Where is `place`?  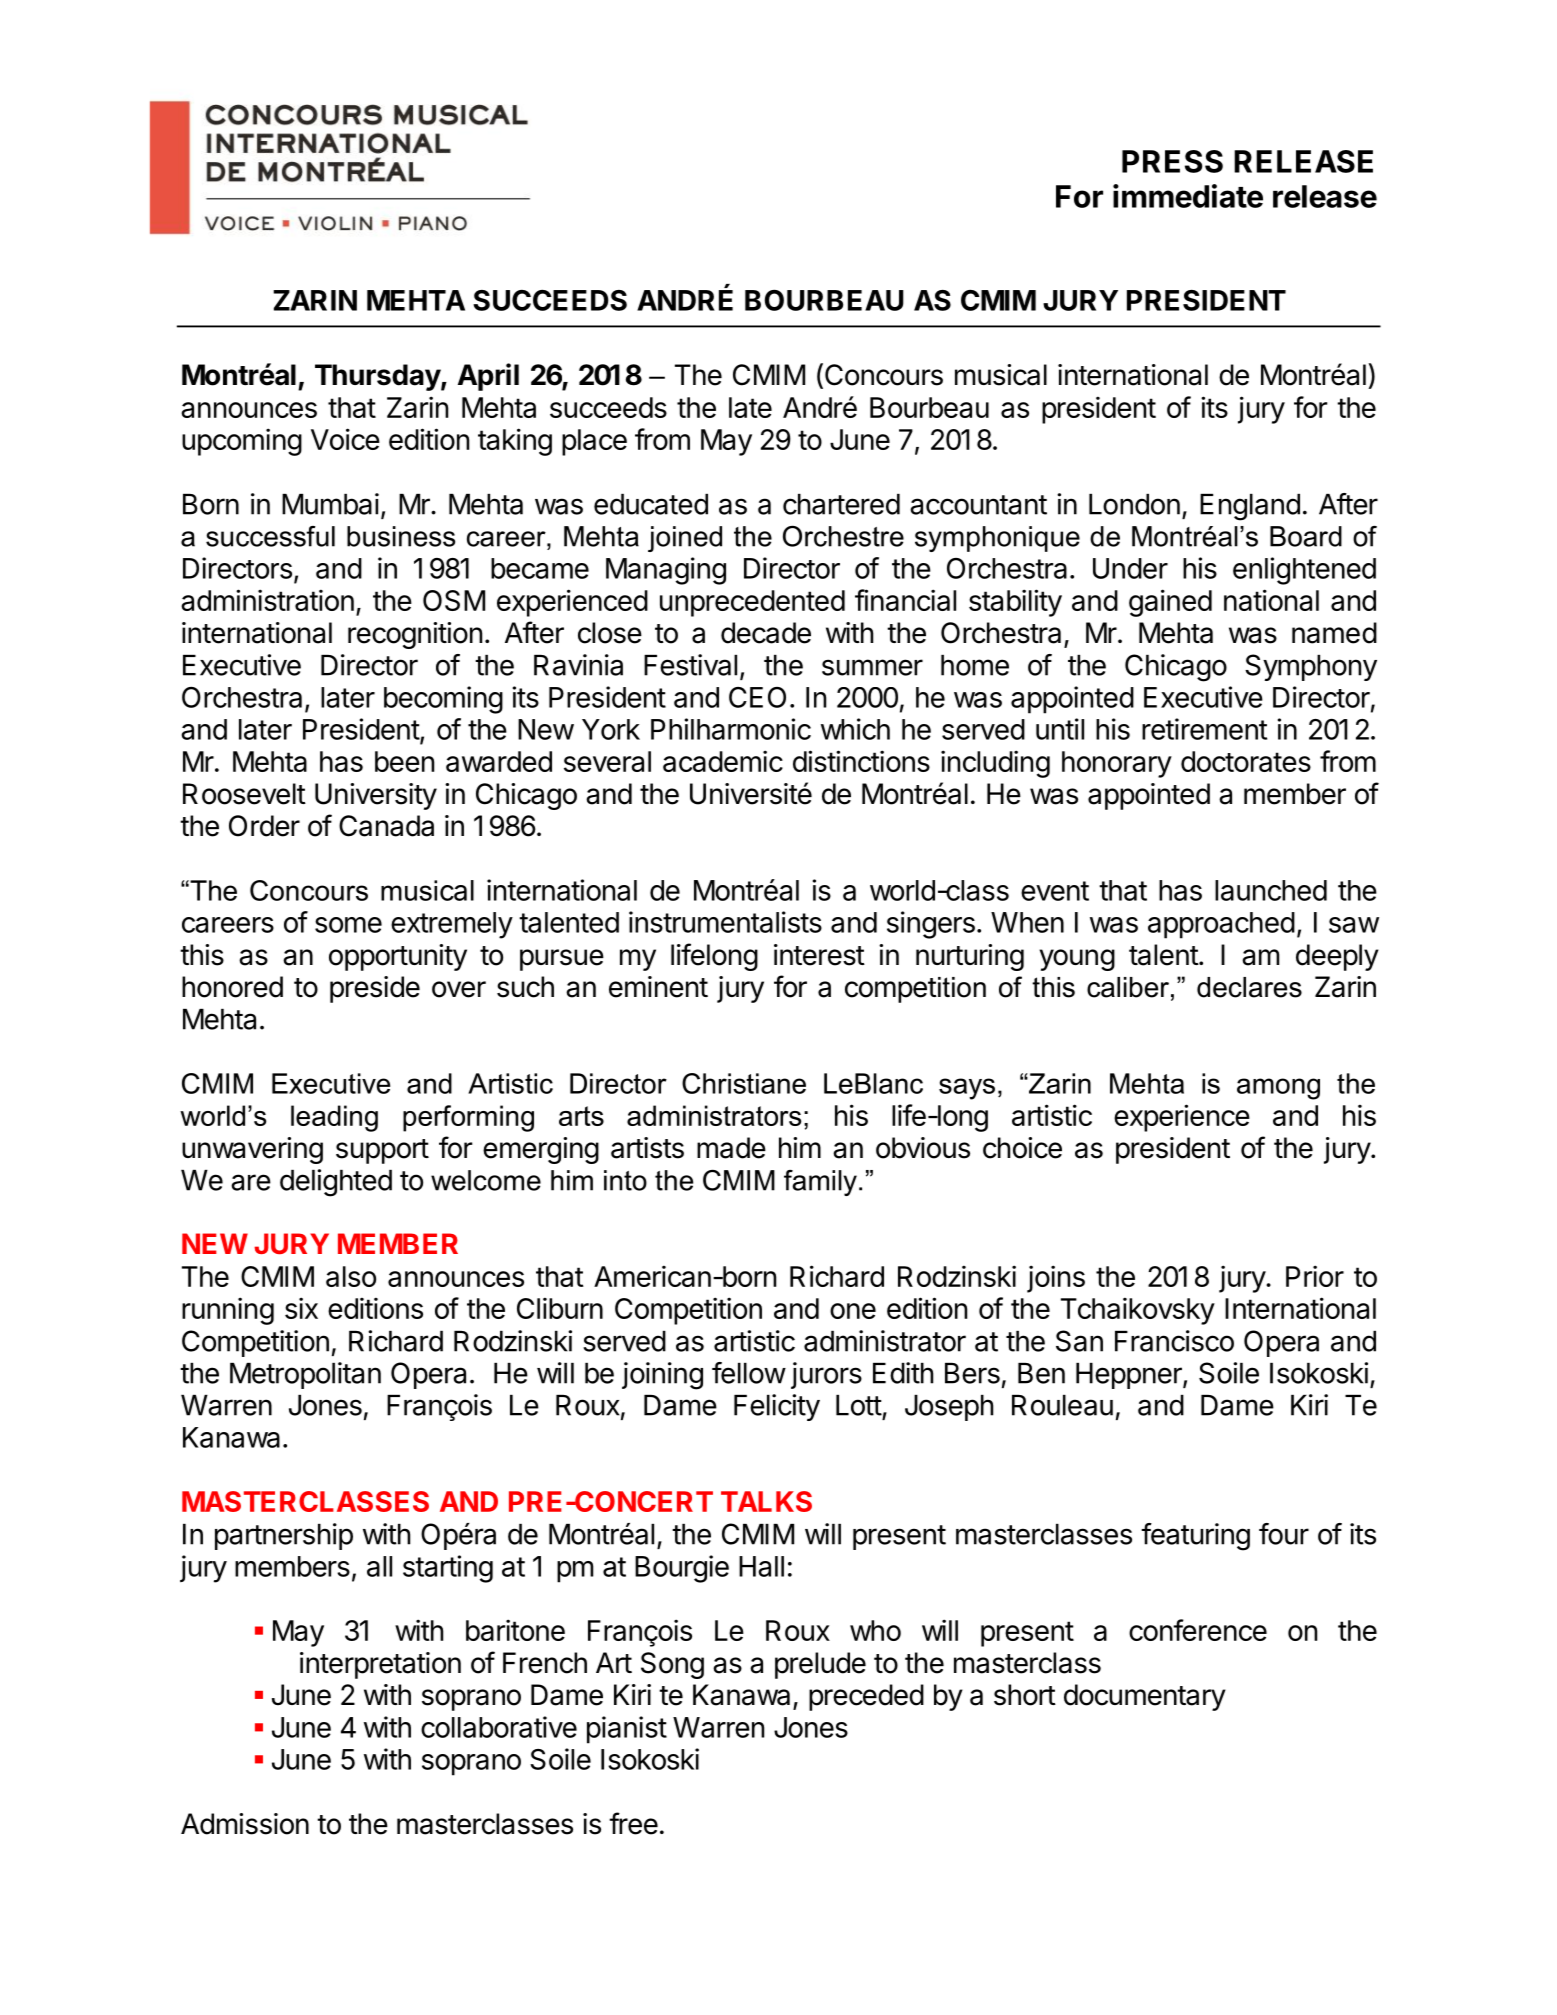
place is located at coordinates (594, 442).
